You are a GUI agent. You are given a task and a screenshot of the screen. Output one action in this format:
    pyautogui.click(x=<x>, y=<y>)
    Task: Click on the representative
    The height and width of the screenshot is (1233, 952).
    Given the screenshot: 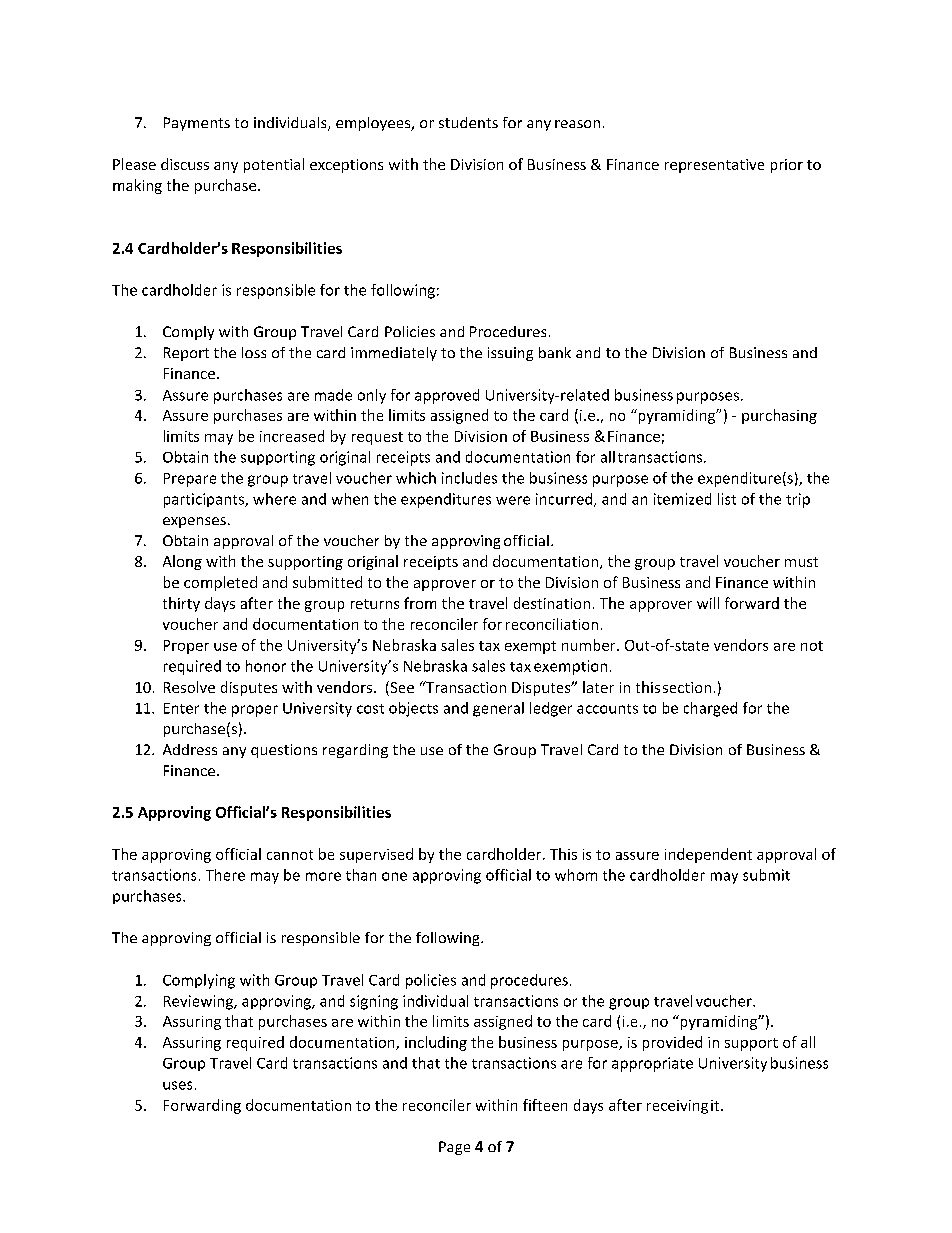 What is the action you would take?
    pyautogui.click(x=714, y=166)
